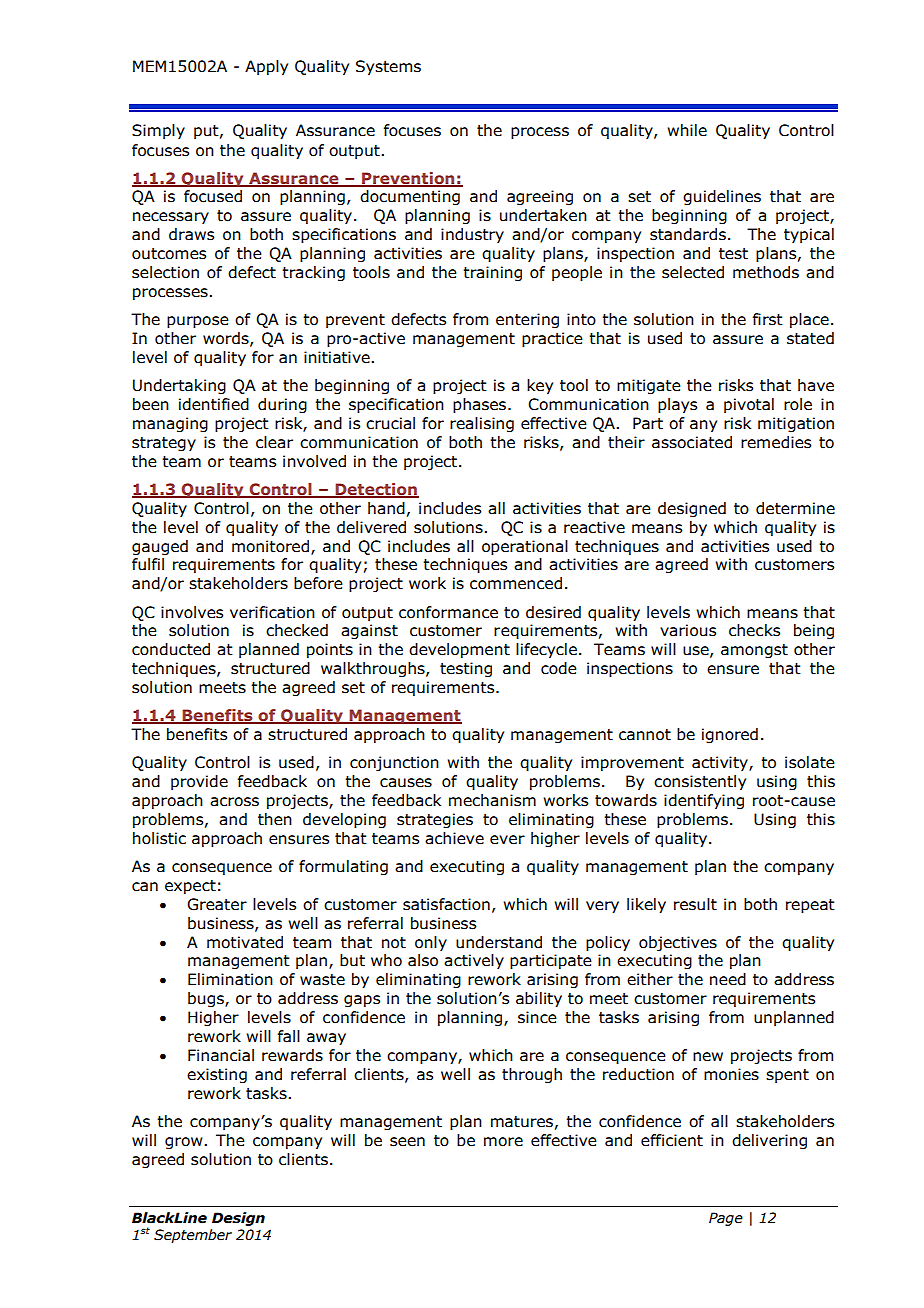 The width and height of the screenshot is (924, 1308). What do you see at coordinates (503, 1142) in the screenshot?
I see `more` at bounding box center [503, 1142].
